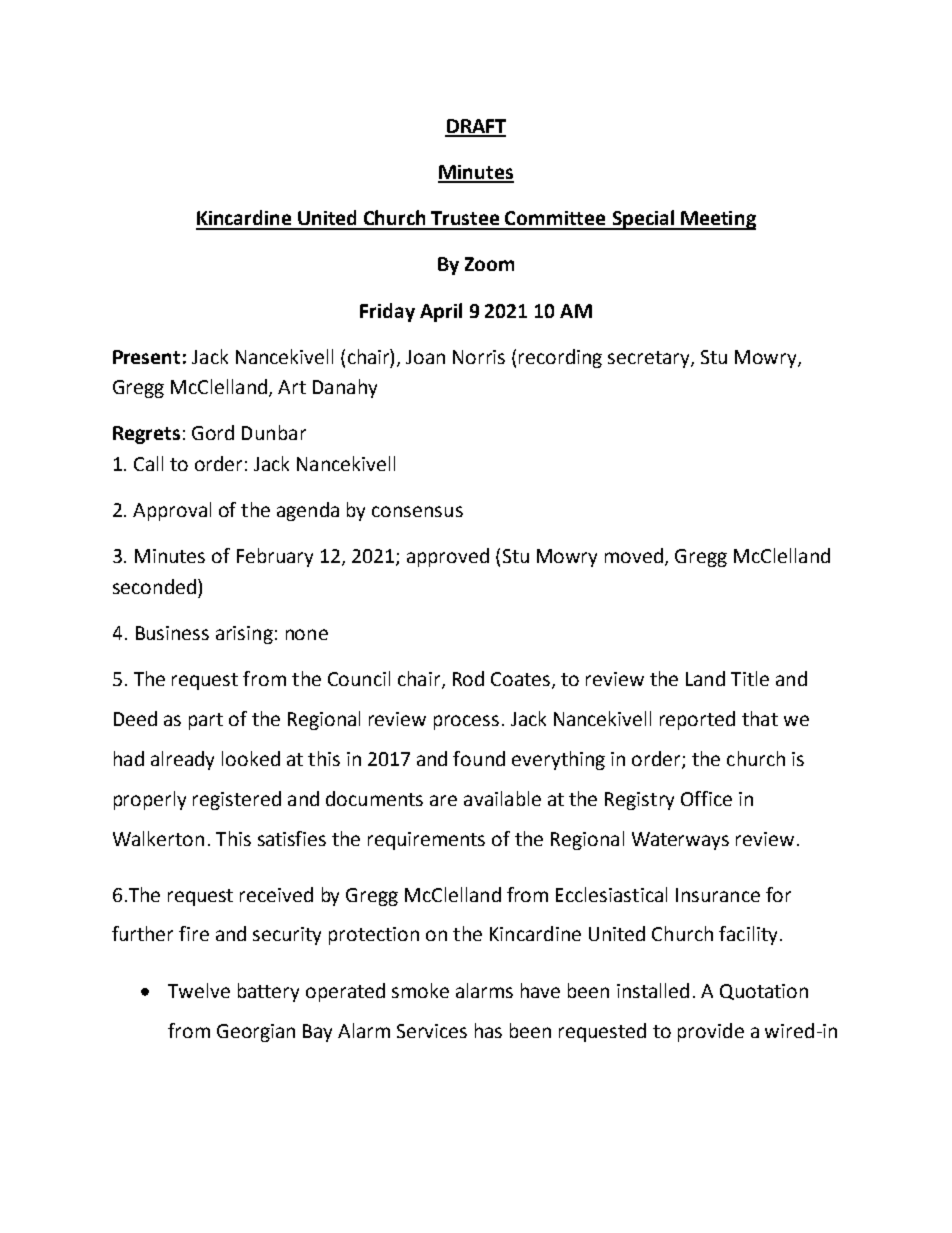 The height and width of the page is (1233, 952). What do you see at coordinates (489, 264) in the page?
I see `Zoom` at bounding box center [489, 264].
